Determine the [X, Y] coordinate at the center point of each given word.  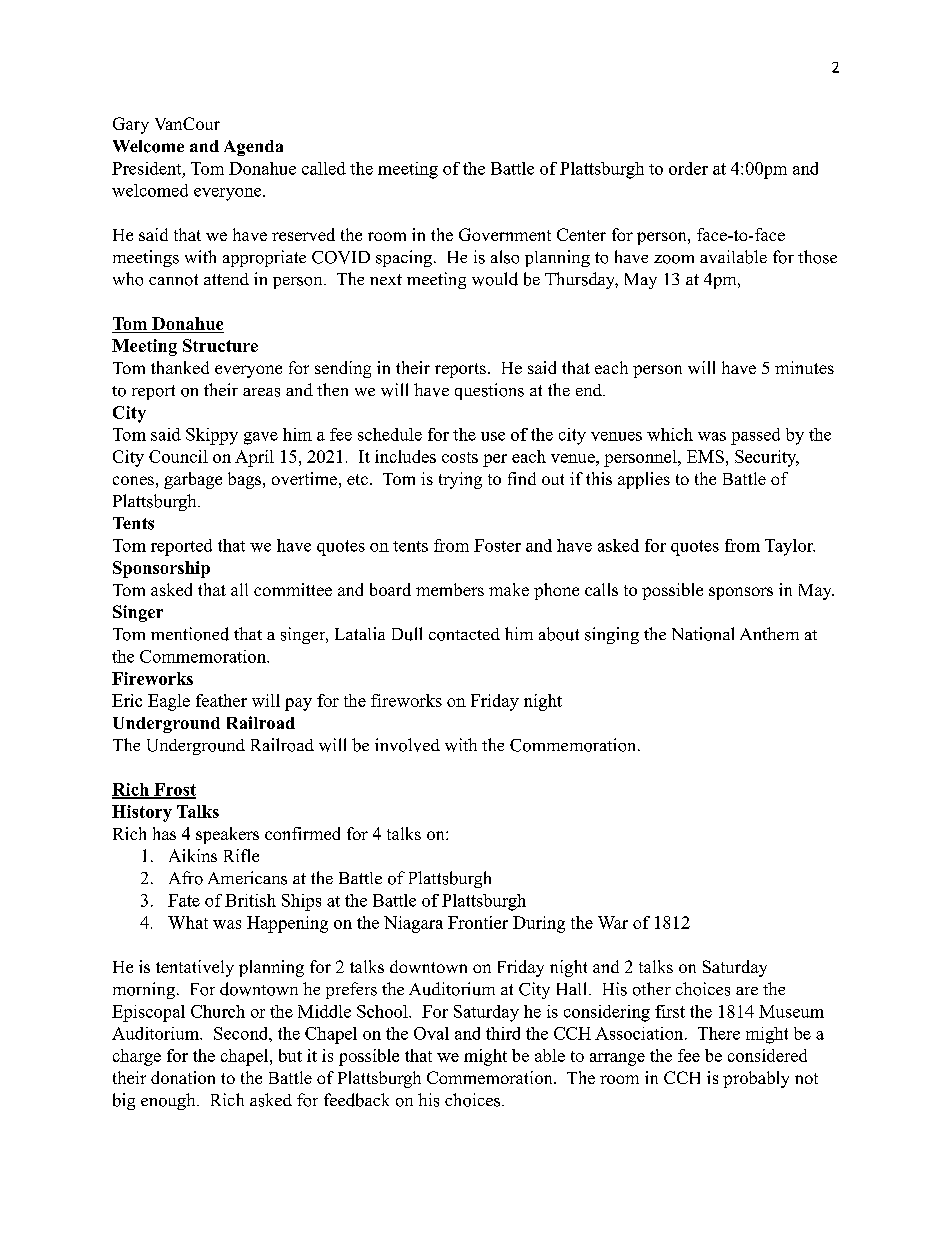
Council [178, 456]
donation [183, 1077]
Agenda [253, 148]
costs [460, 457]
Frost [174, 790]
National [703, 634]
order [688, 168]
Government [505, 234]
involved [407, 745]
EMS [705, 456]
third [503, 1033]
